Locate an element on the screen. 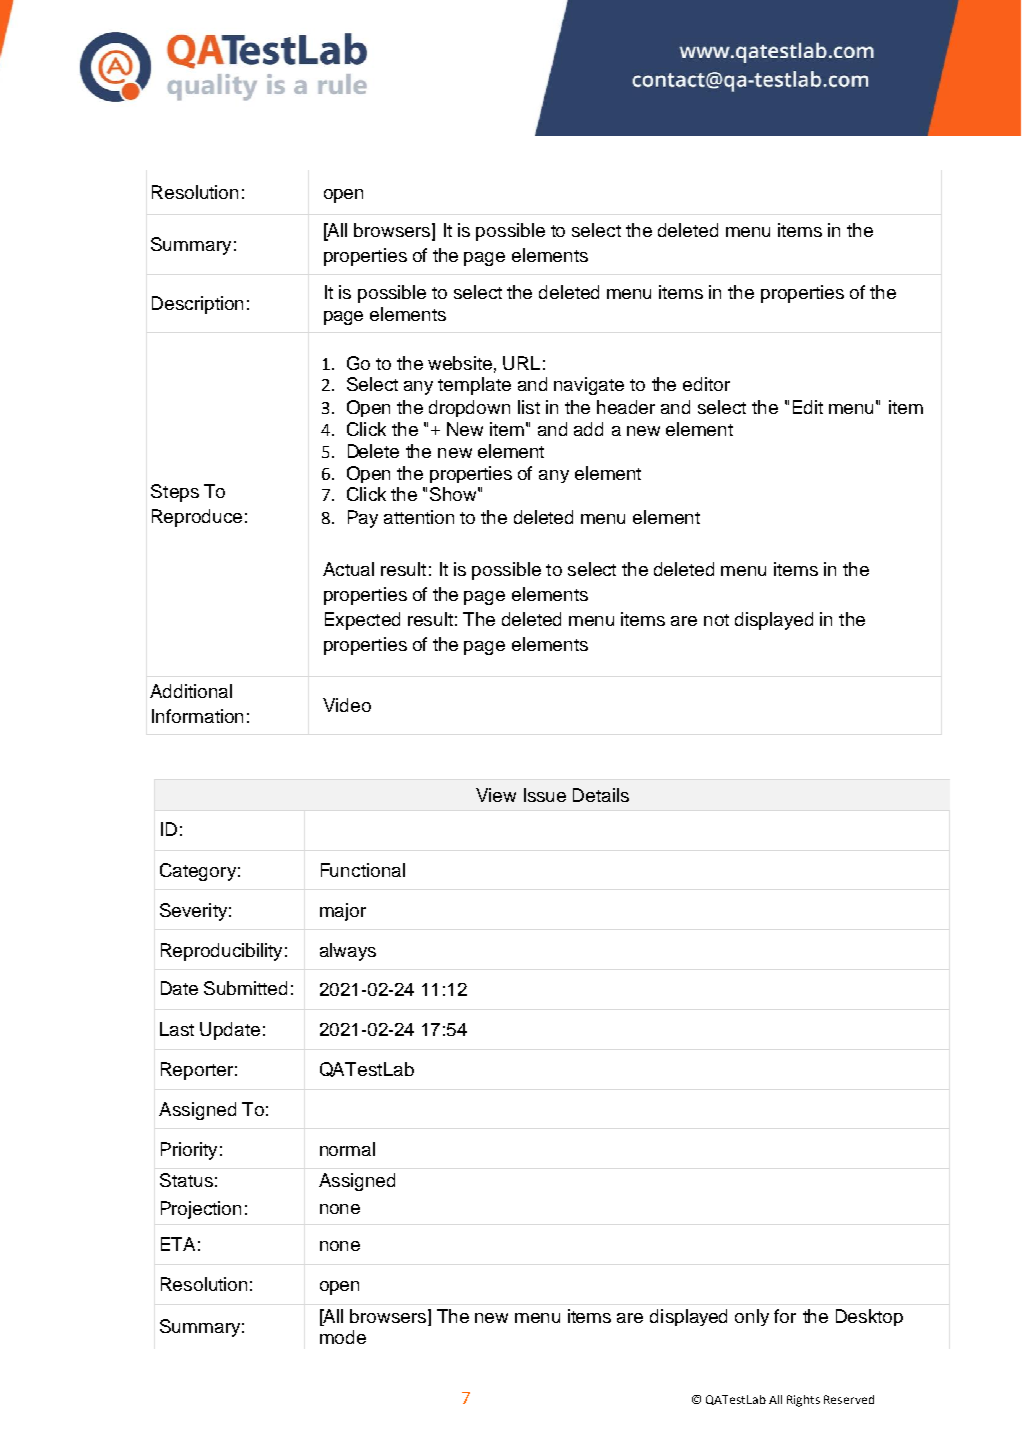 The width and height of the screenshot is (1022, 1445). Description is located at coordinates (197, 305).
